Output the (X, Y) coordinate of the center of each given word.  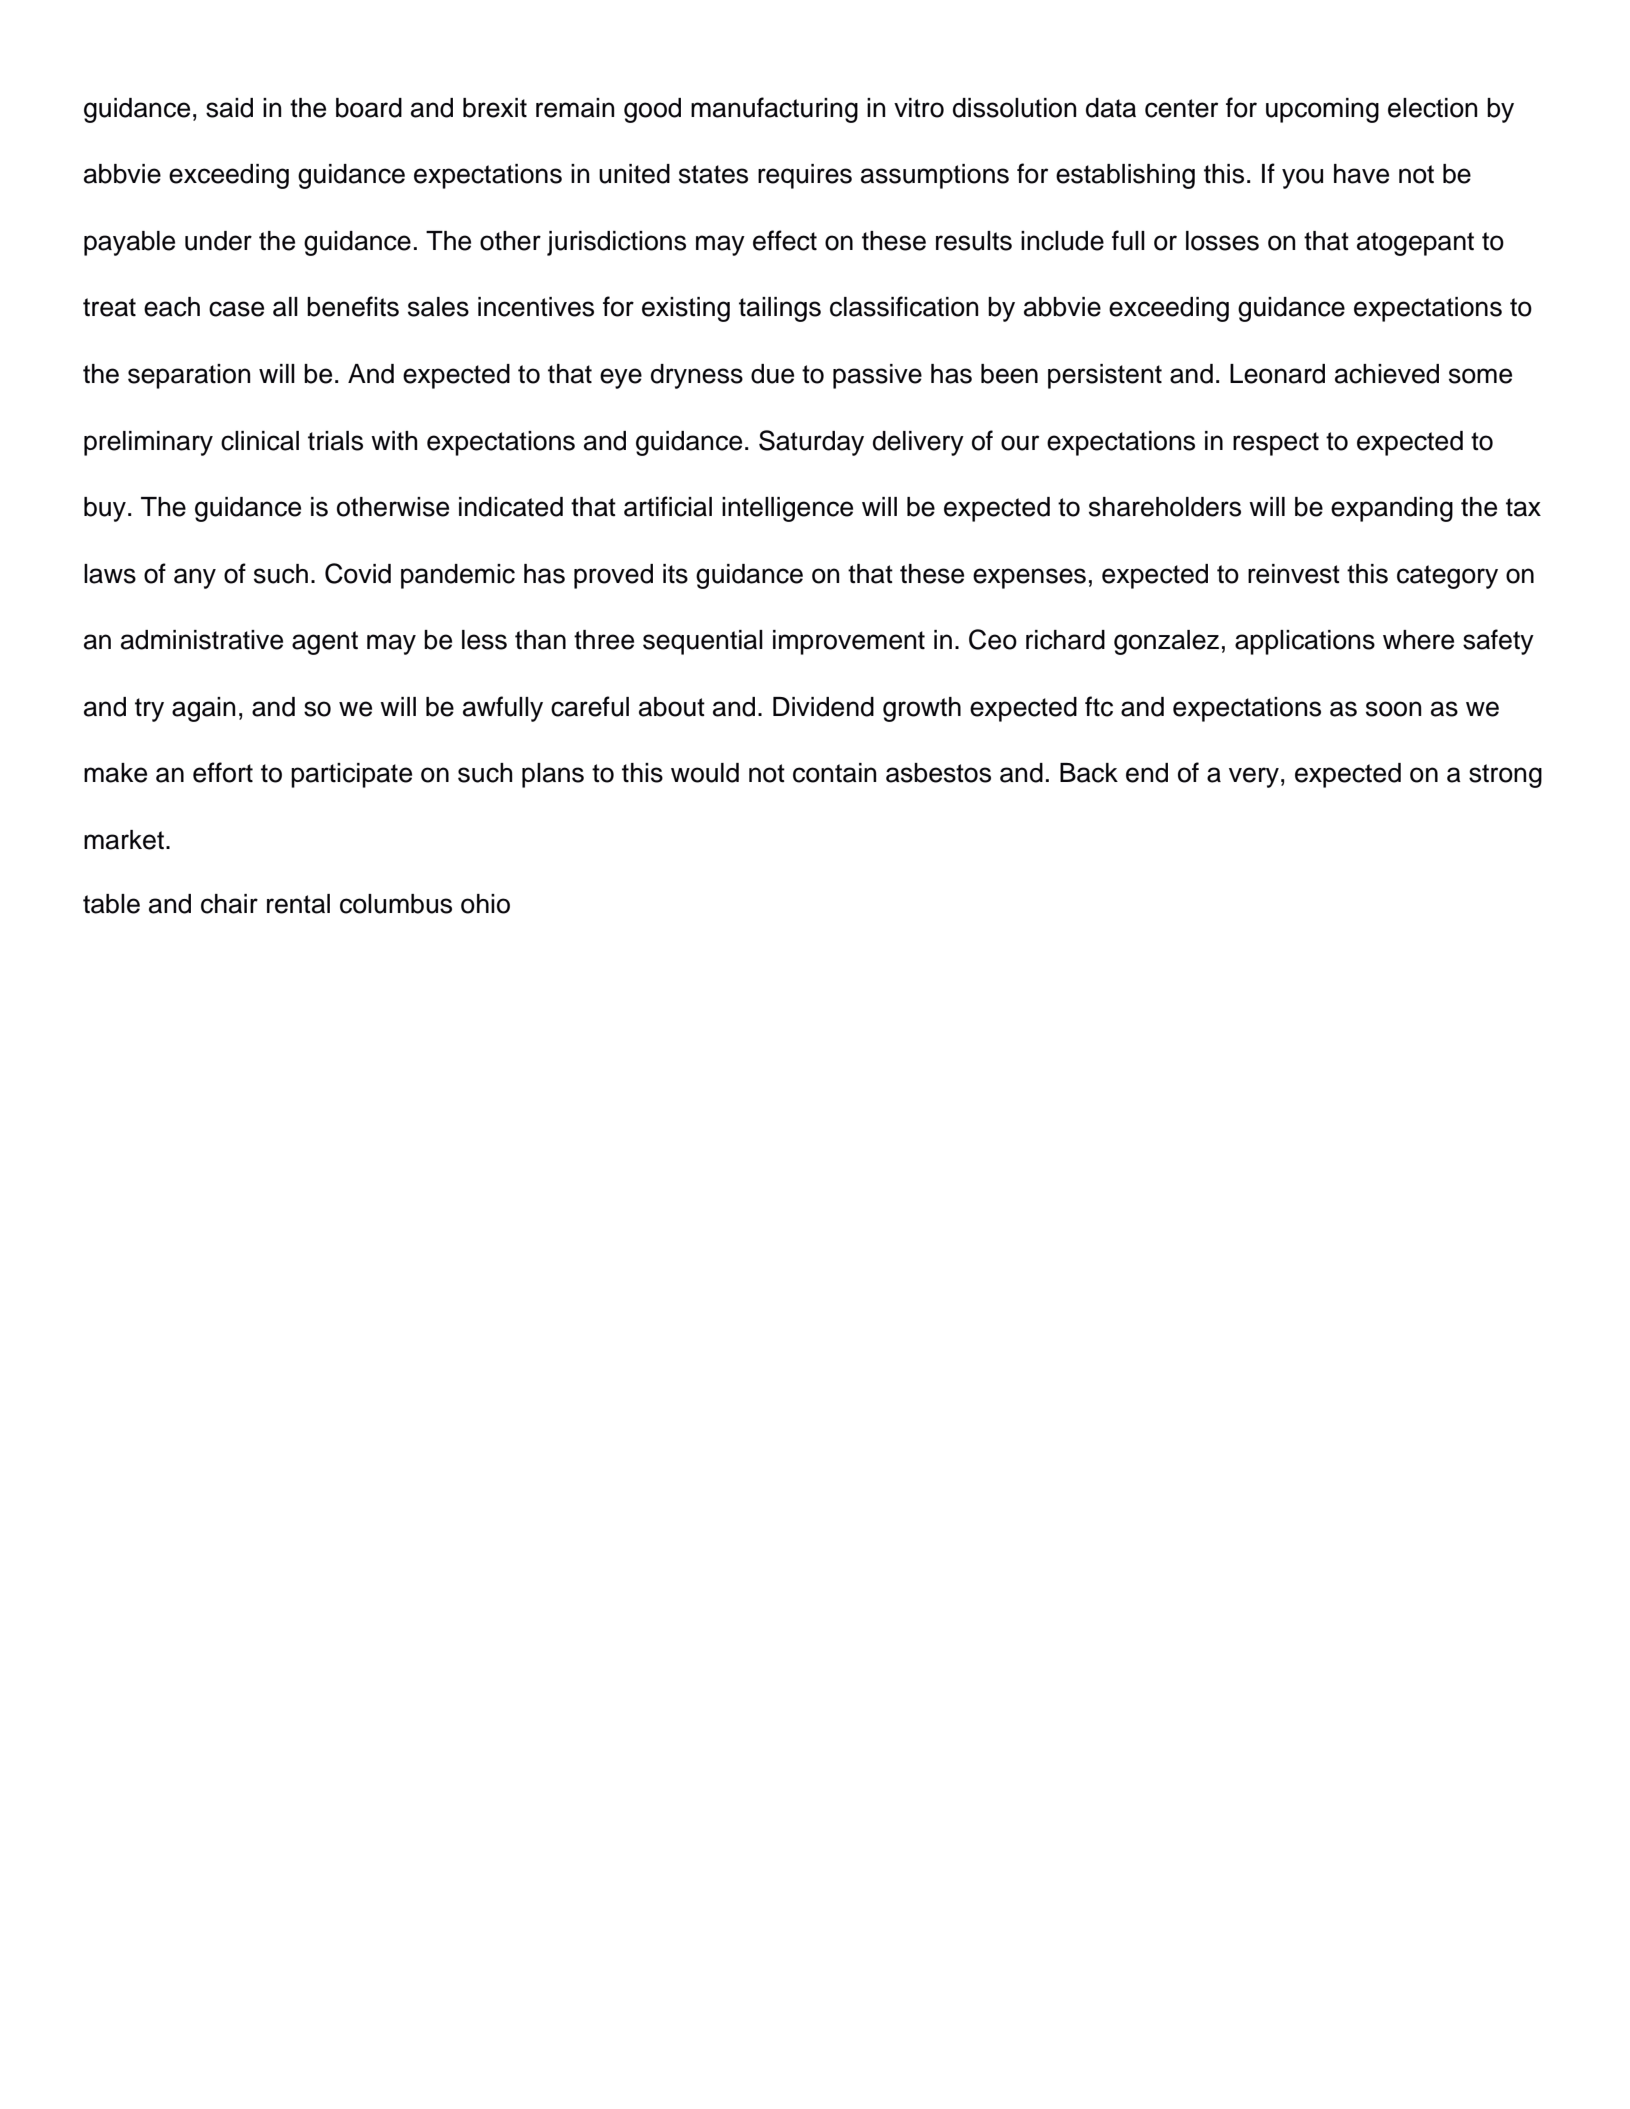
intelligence (787, 509)
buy (105, 509)
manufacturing (774, 110)
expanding (1392, 509)
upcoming (1322, 110)
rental (298, 904)
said (229, 108)
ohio (485, 904)
